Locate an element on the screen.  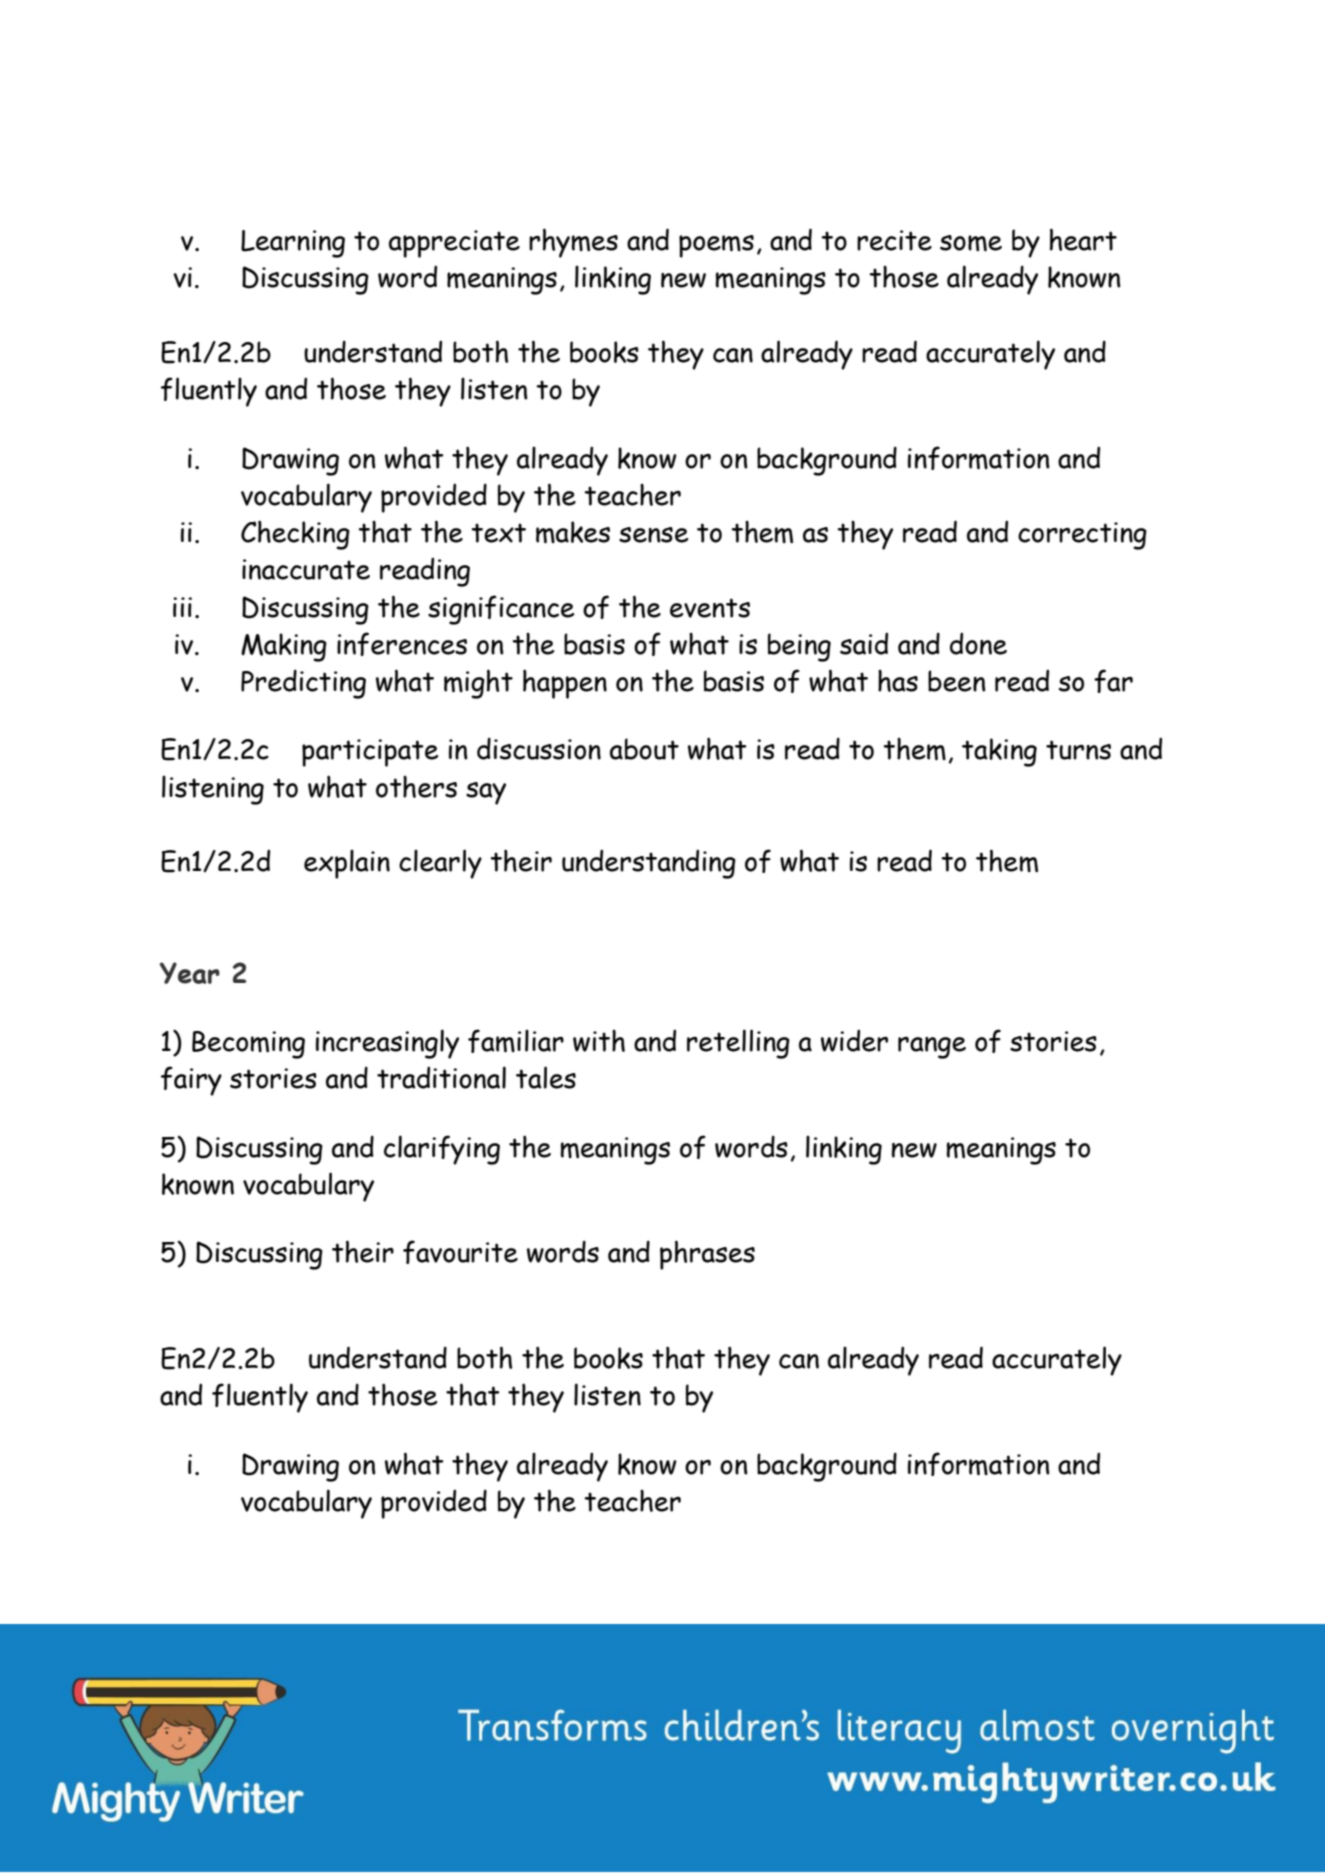
poems is located at coordinates (716, 246).
